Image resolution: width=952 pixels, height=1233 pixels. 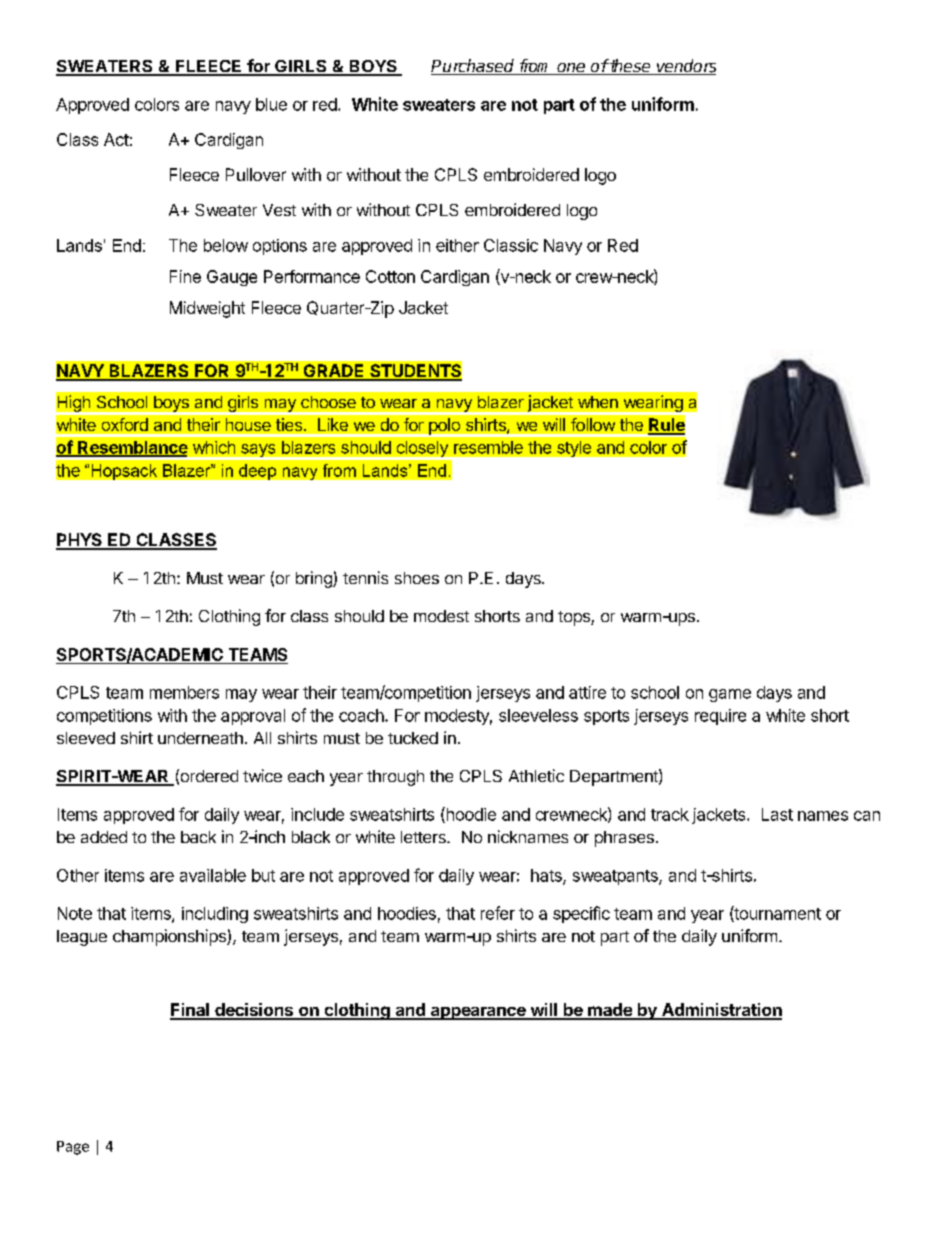 What do you see at coordinates (116, 139) in the screenshot?
I see `Act` at bounding box center [116, 139].
